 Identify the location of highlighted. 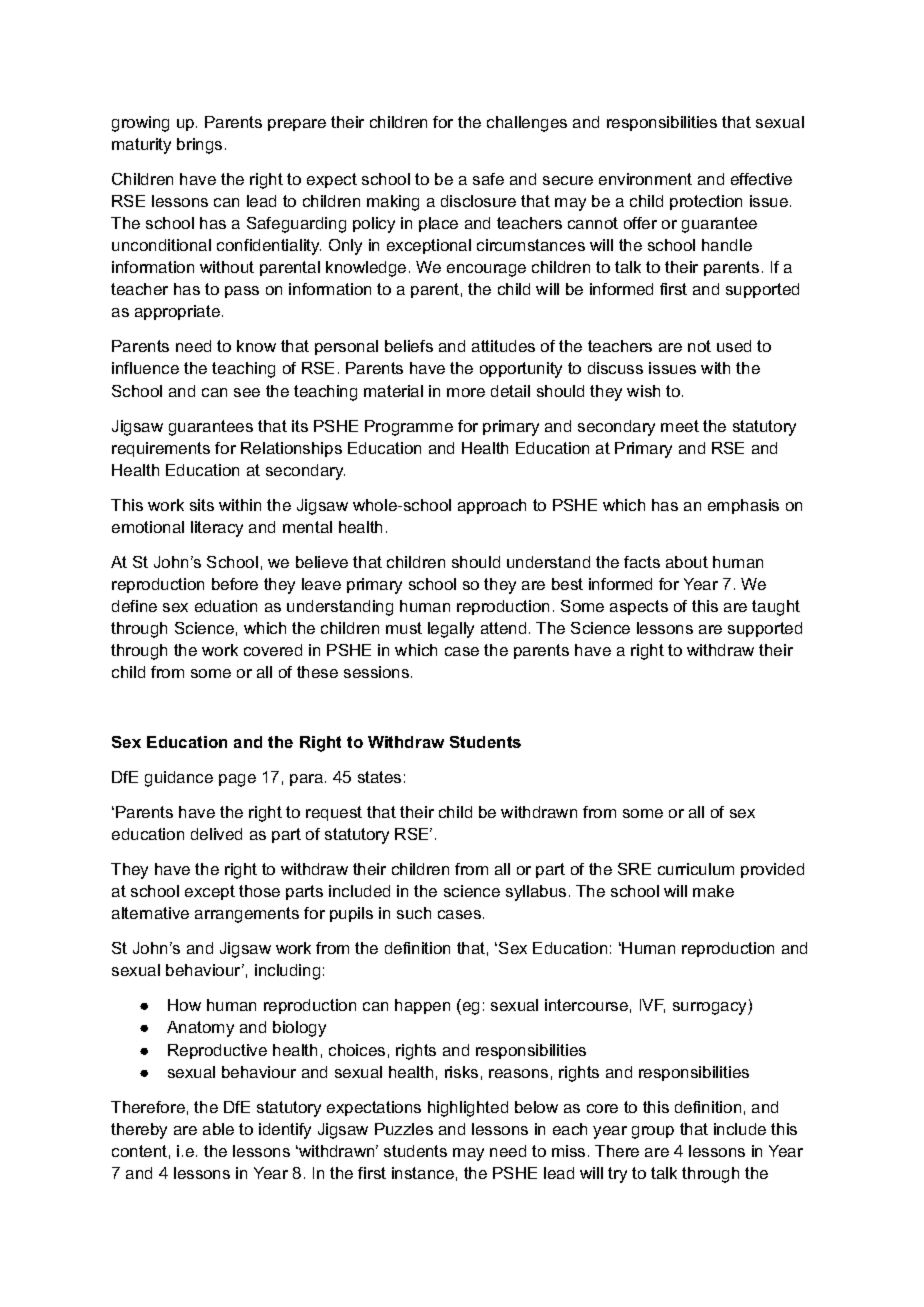
(468, 1109).
